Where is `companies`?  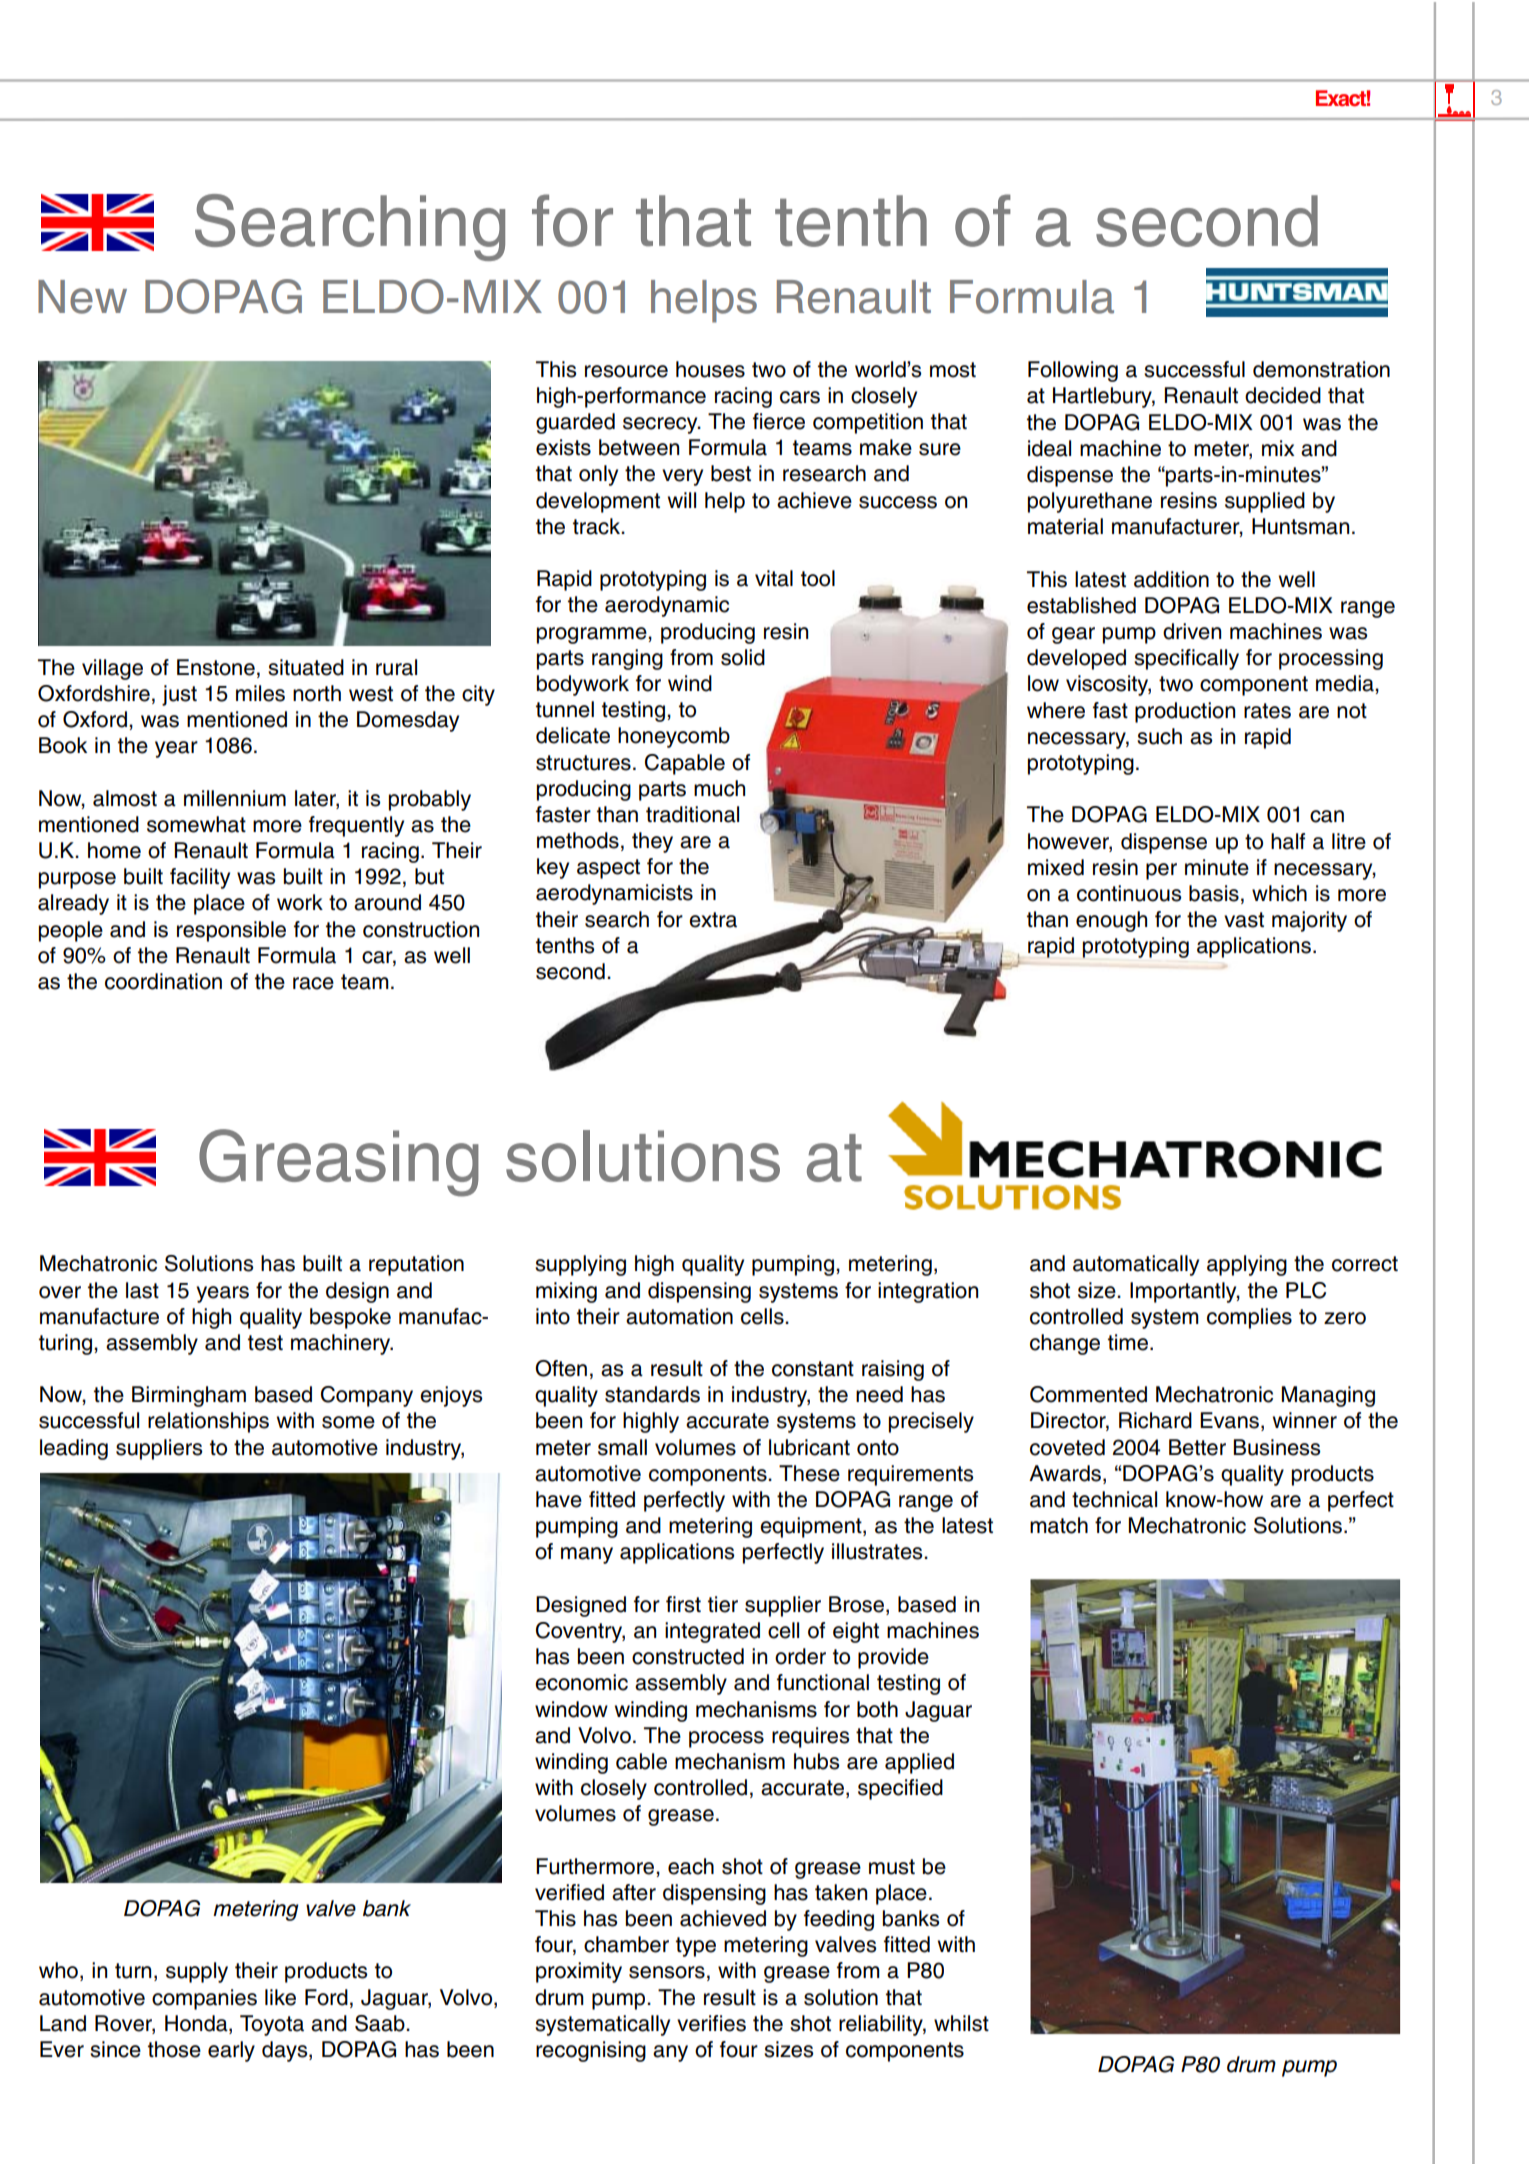 companies is located at coordinates (204, 1999).
